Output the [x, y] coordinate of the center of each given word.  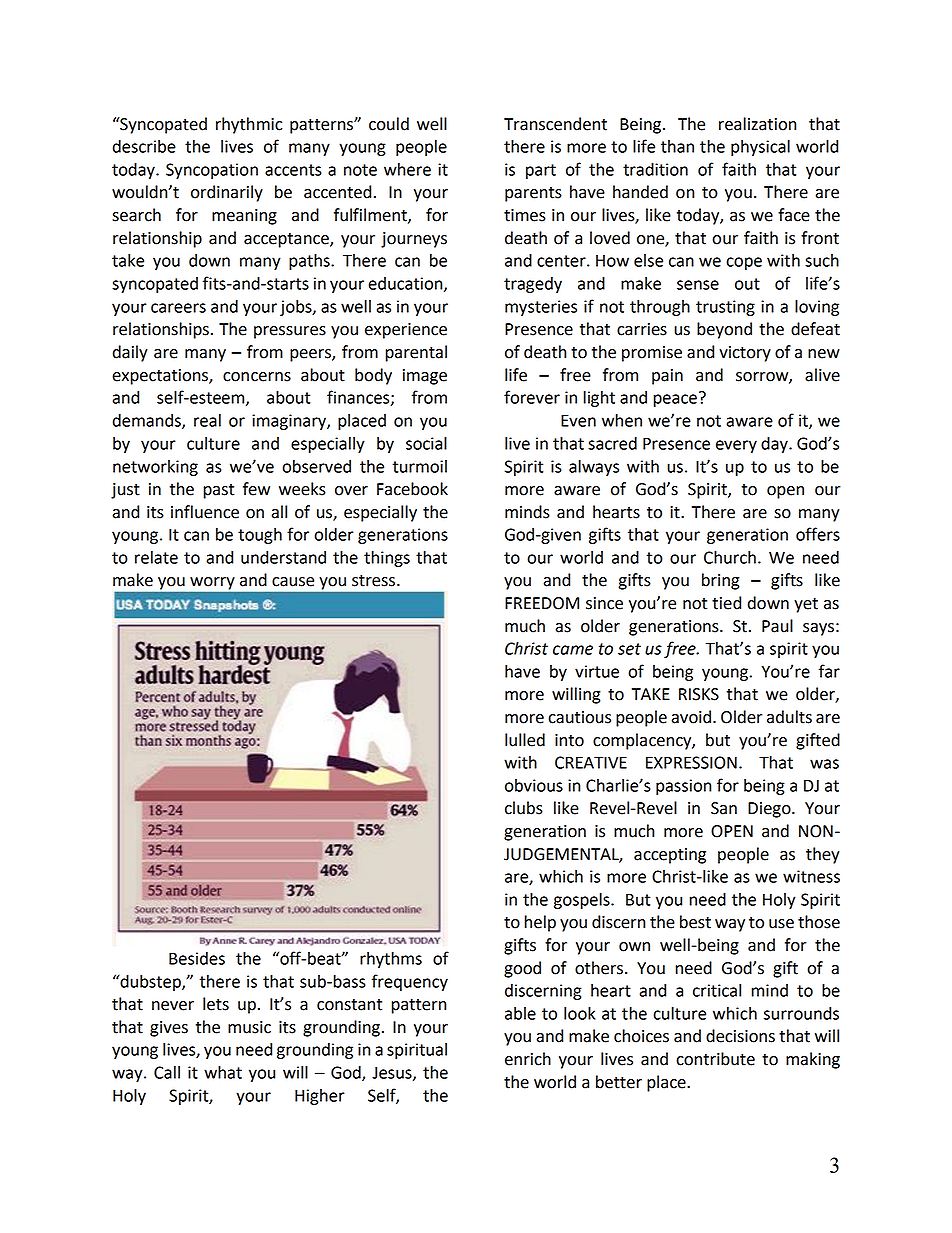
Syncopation [212, 171]
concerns [257, 377]
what [223, 1072]
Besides [197, 958]
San [724, 808]
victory [745, 354]
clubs [524, 808]
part [541, 171]
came [573, 650]
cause [293, 582]
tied [726, 603]
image [425, 377]
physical [760, 148]
